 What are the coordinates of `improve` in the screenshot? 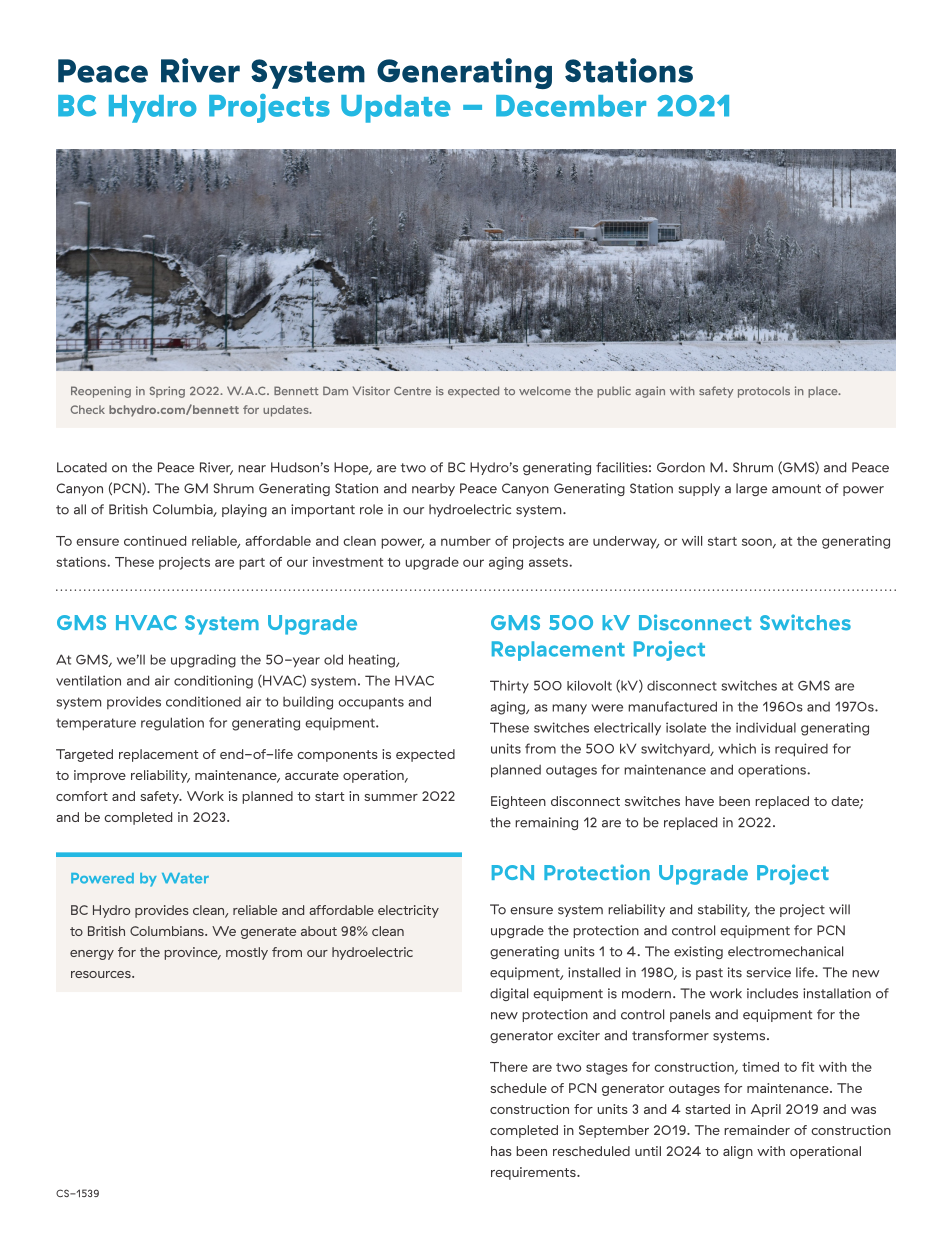 It's located at (100, 776).
